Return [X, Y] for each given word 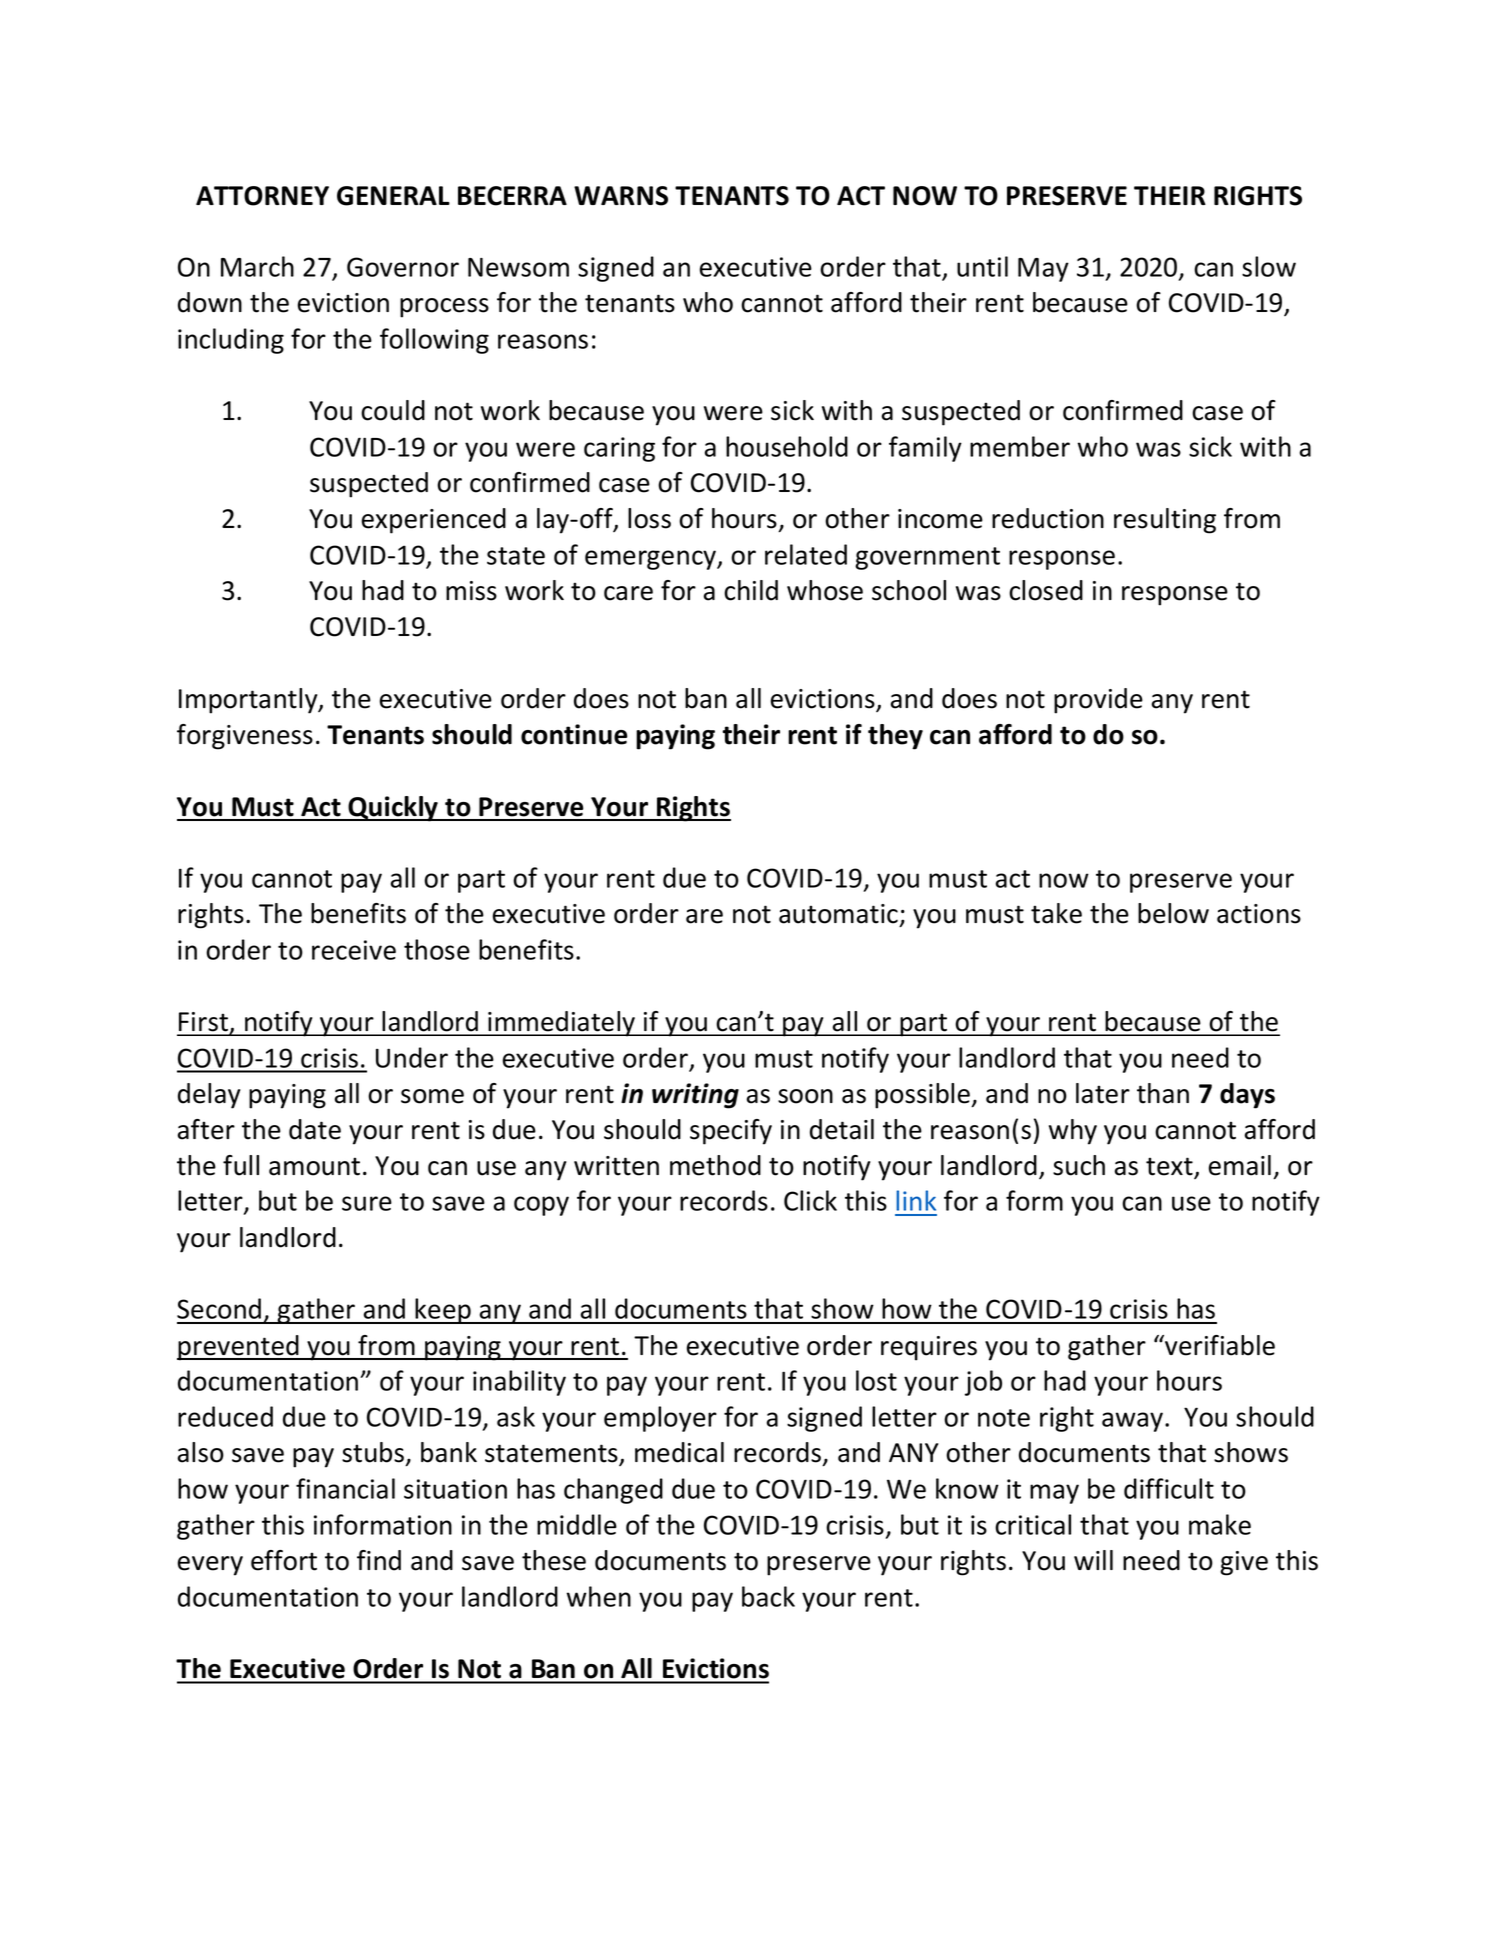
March [257, 266]
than [1163, 1093]
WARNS [621, 196]
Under [412, 1057]
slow [1269, 266]
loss [649, 518]
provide [1098, 701]
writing [695, 1096]
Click [810, 1200]
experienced [434, 521]
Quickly [393, 809]
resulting [1165, 521]
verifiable [1219, 1345]
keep [443, 1311]
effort [284, 1560]
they [895, 737]
